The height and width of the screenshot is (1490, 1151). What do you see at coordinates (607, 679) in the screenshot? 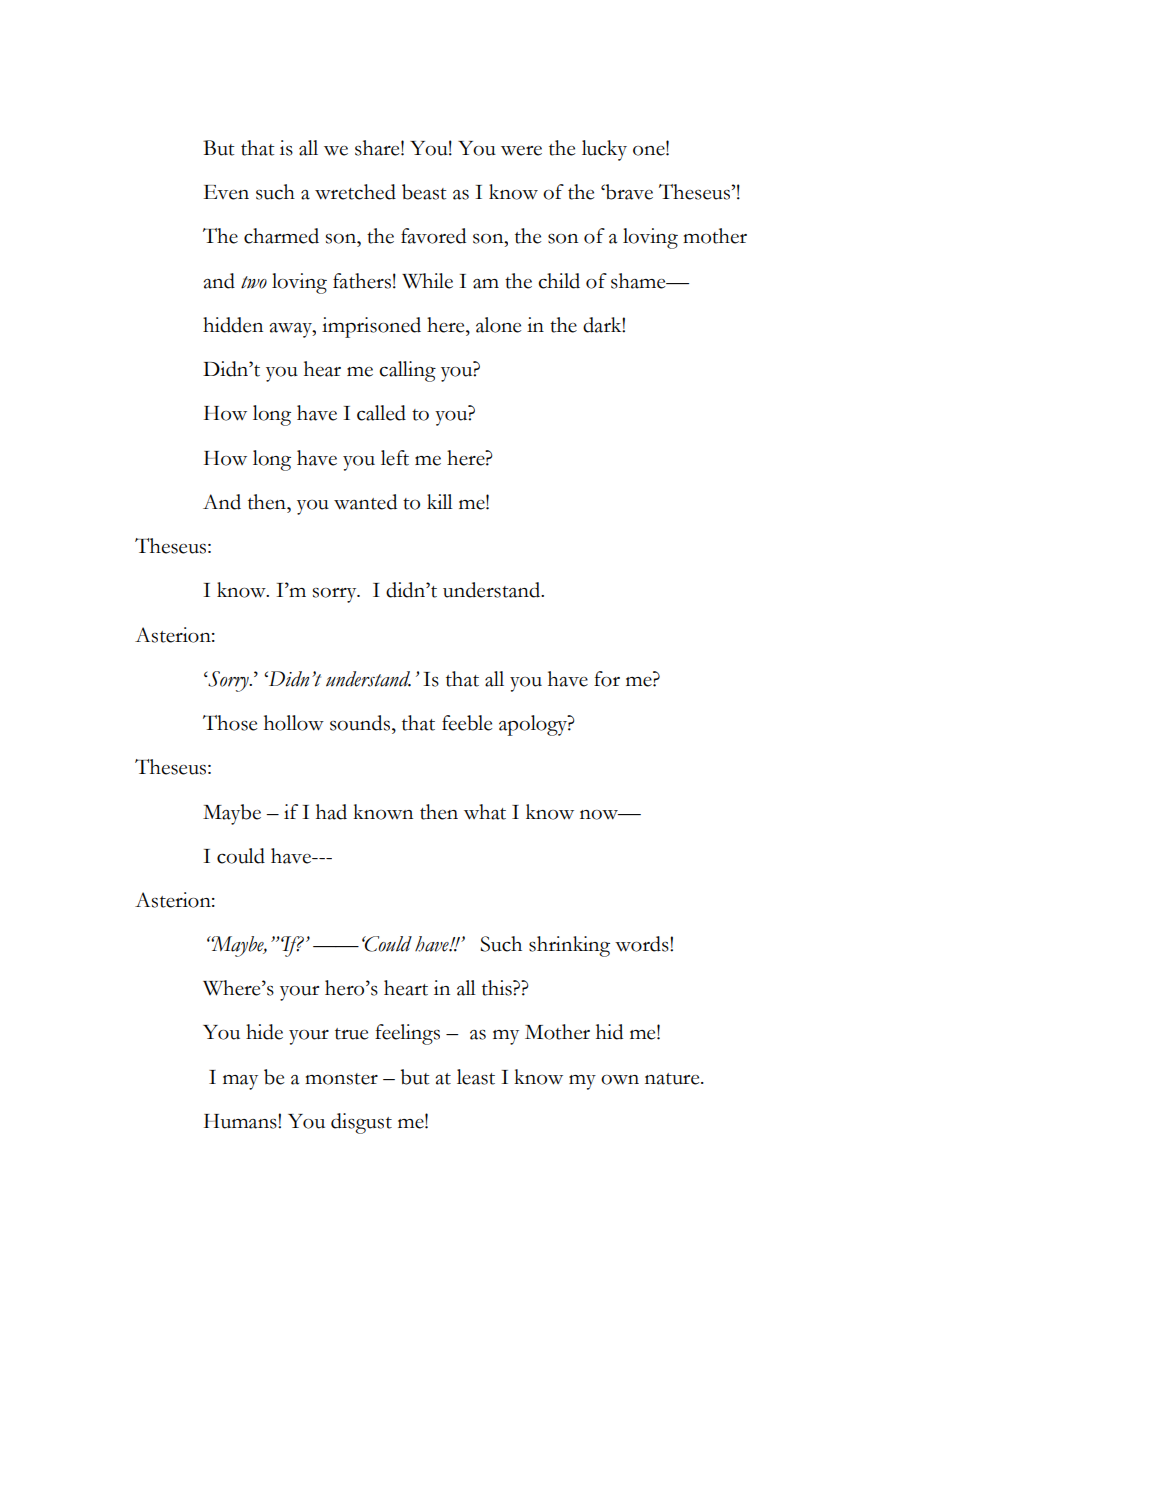
I see `for` at bounding box center [607, 679].
